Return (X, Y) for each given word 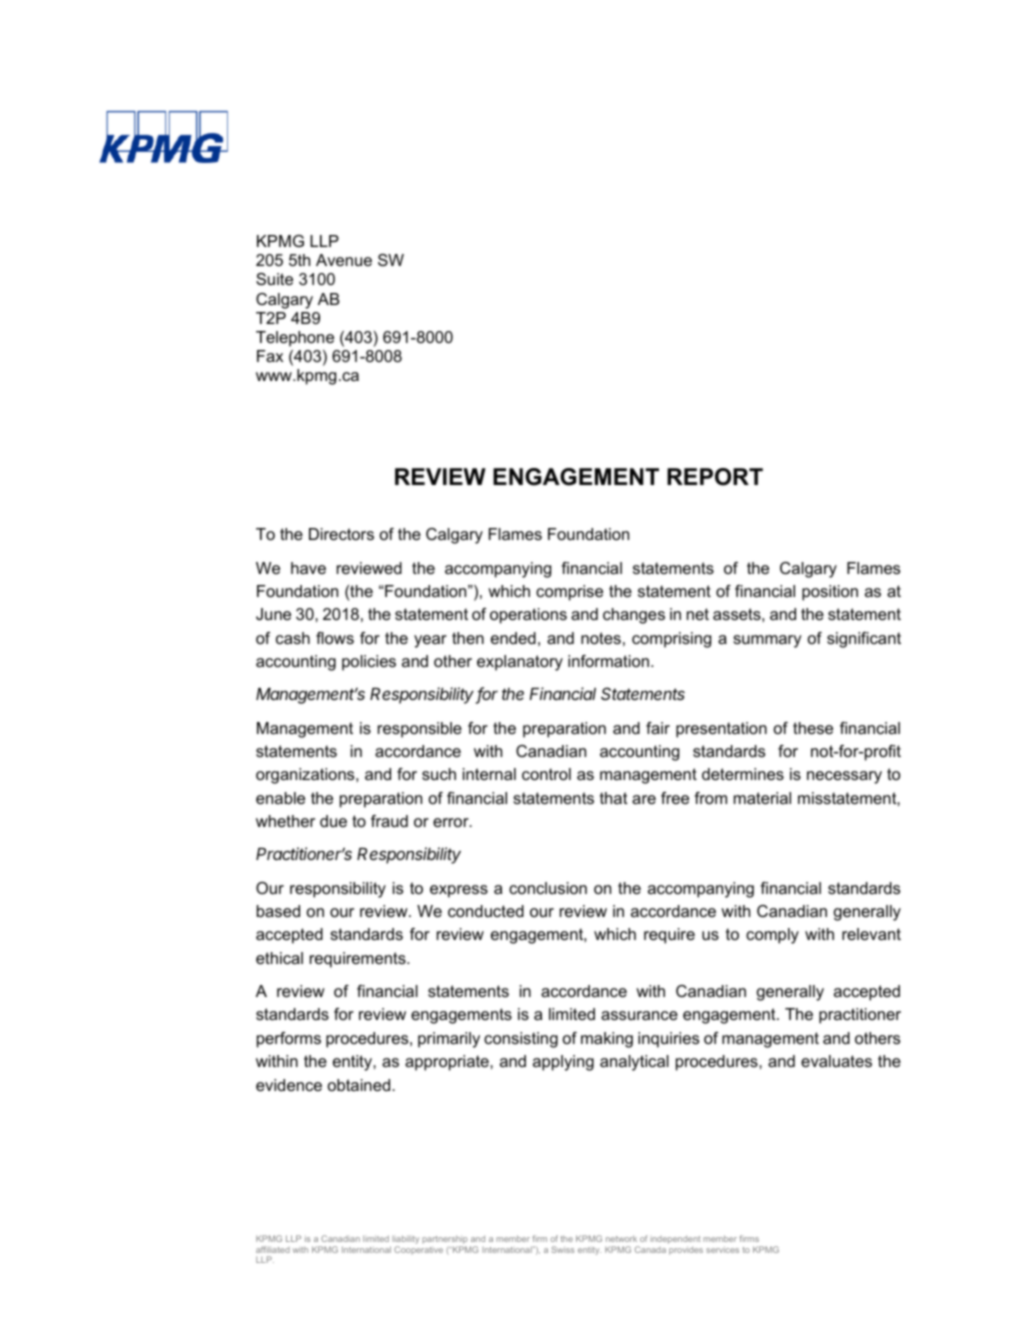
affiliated (273, 1249)
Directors (341, 534)
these (813, 728)
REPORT (715, 477)
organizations (306, 776)
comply (772, 936)
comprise (569, 593)
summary (767, 641)
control (546, 774)
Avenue (344, 260)
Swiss (563, 1249)
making (607, 1040)
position (830, 593)
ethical (279, 958)
